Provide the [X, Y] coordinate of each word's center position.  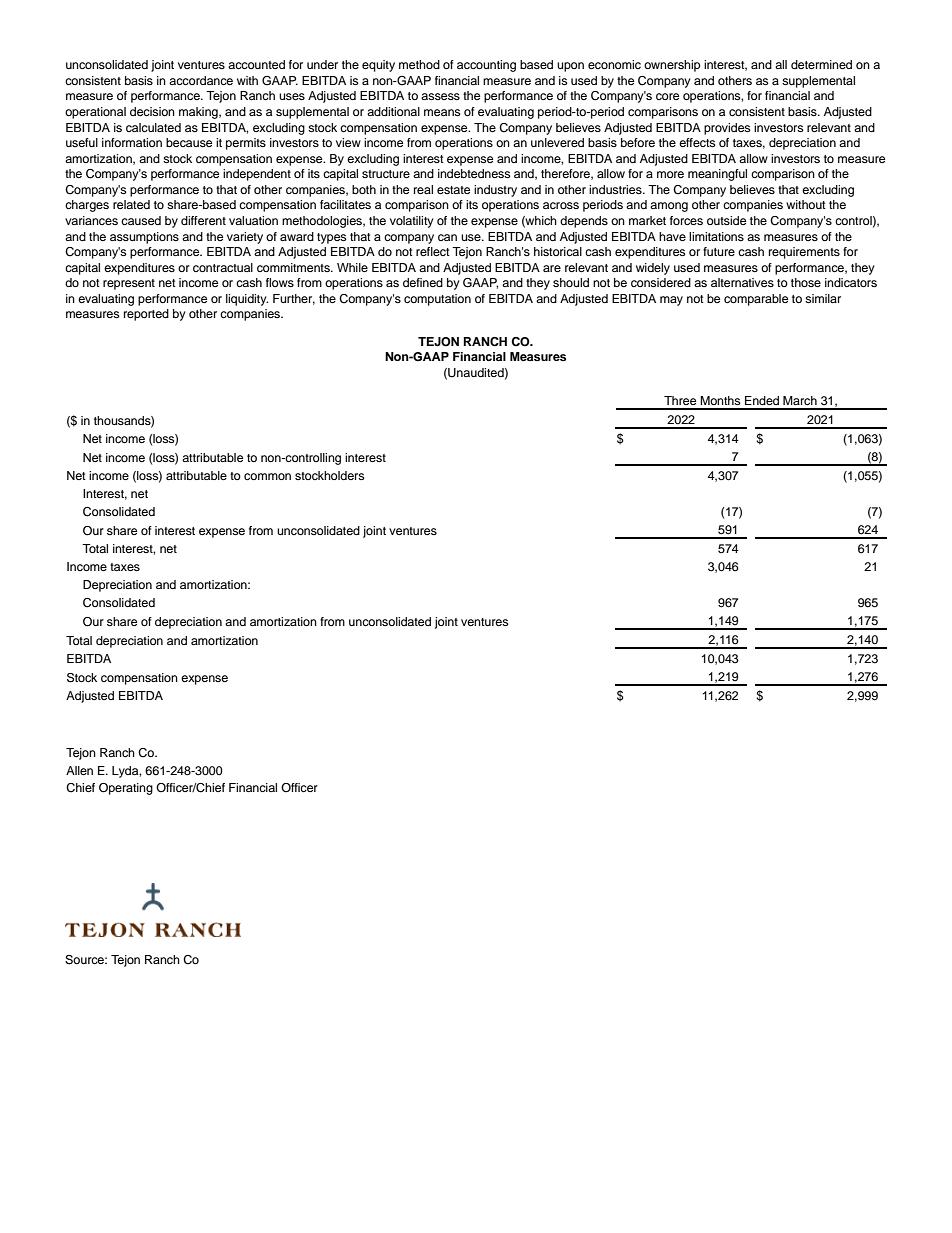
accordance [201, 80]
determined [821, 64]
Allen [79, 770]
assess [440, 96]
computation [437, 300]
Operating [126, 789]
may [671, 301]
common [267, 476]
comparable [756, 300]
